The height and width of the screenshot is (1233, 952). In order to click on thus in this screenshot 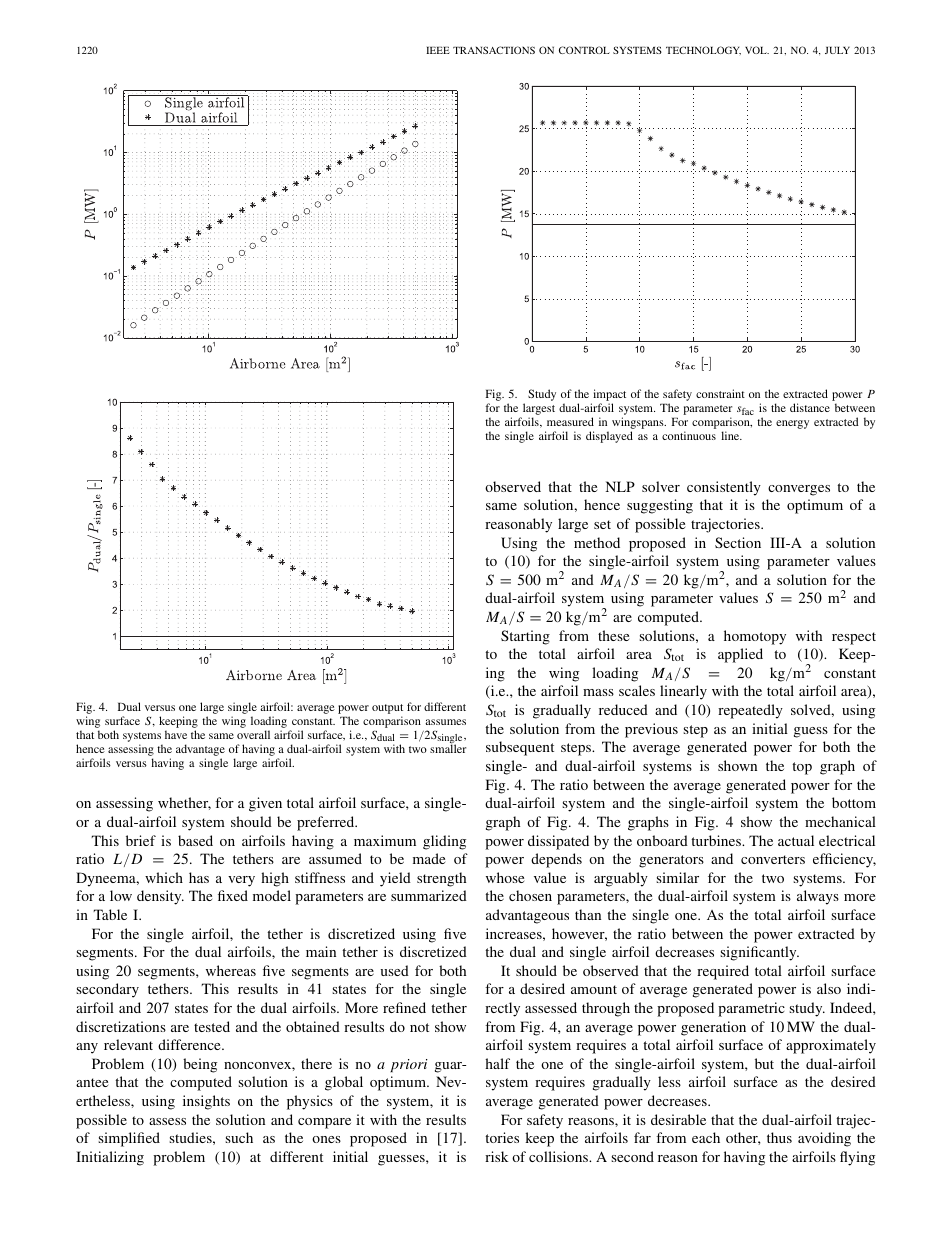, I will do `click(779, 1137)`.
